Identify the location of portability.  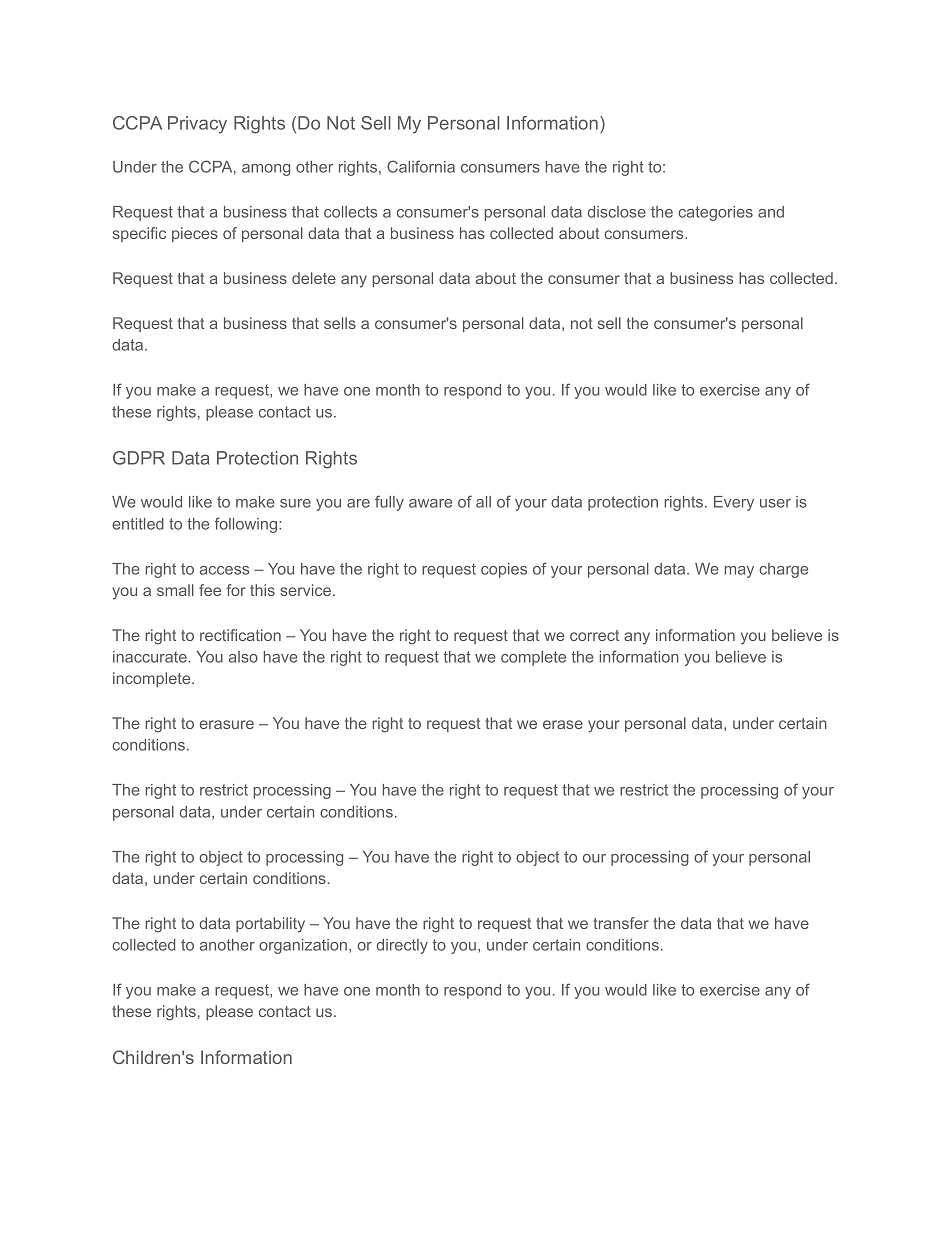
(270, 925).
